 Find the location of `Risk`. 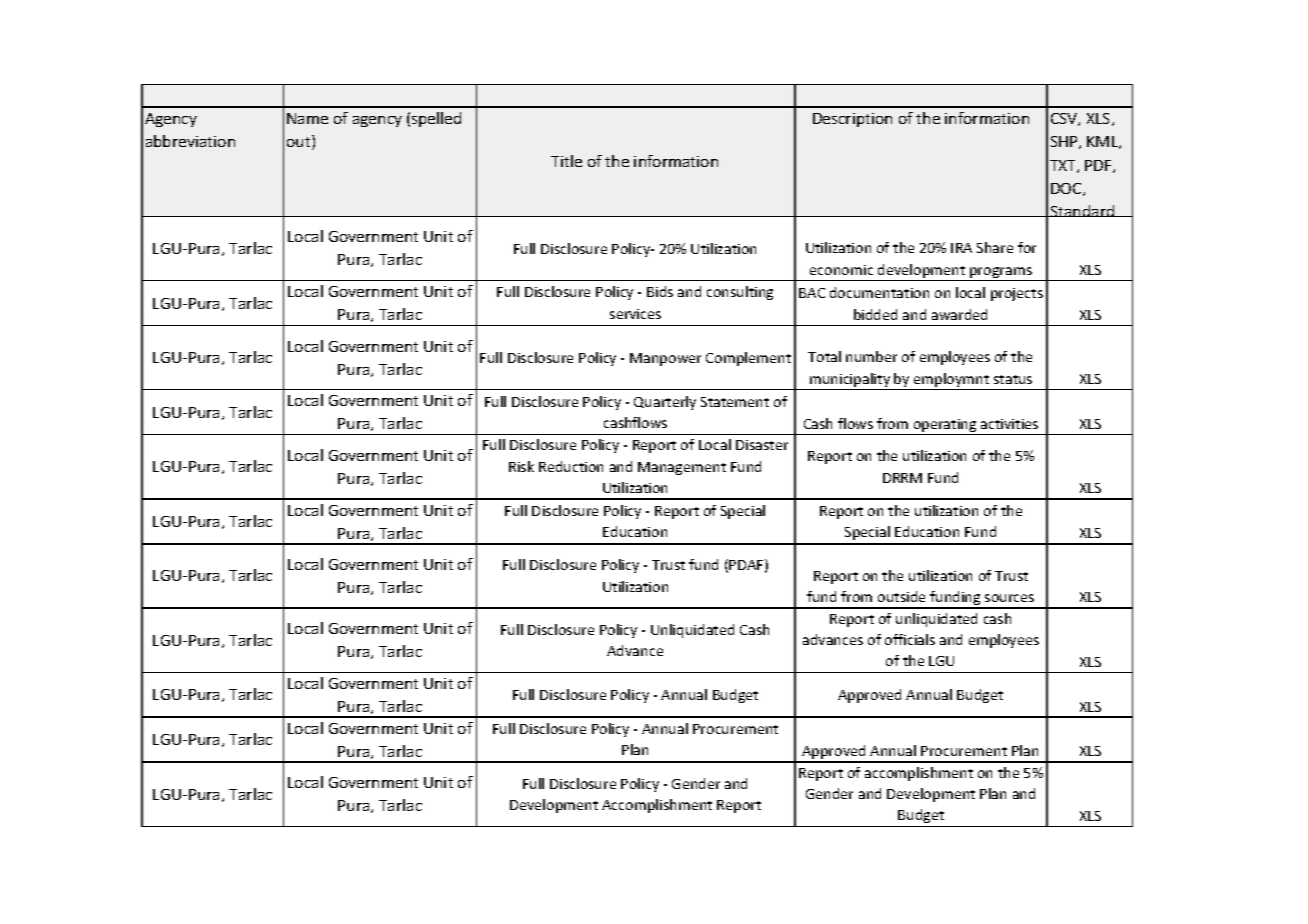

Risk is located at coordinates (521, 466).
